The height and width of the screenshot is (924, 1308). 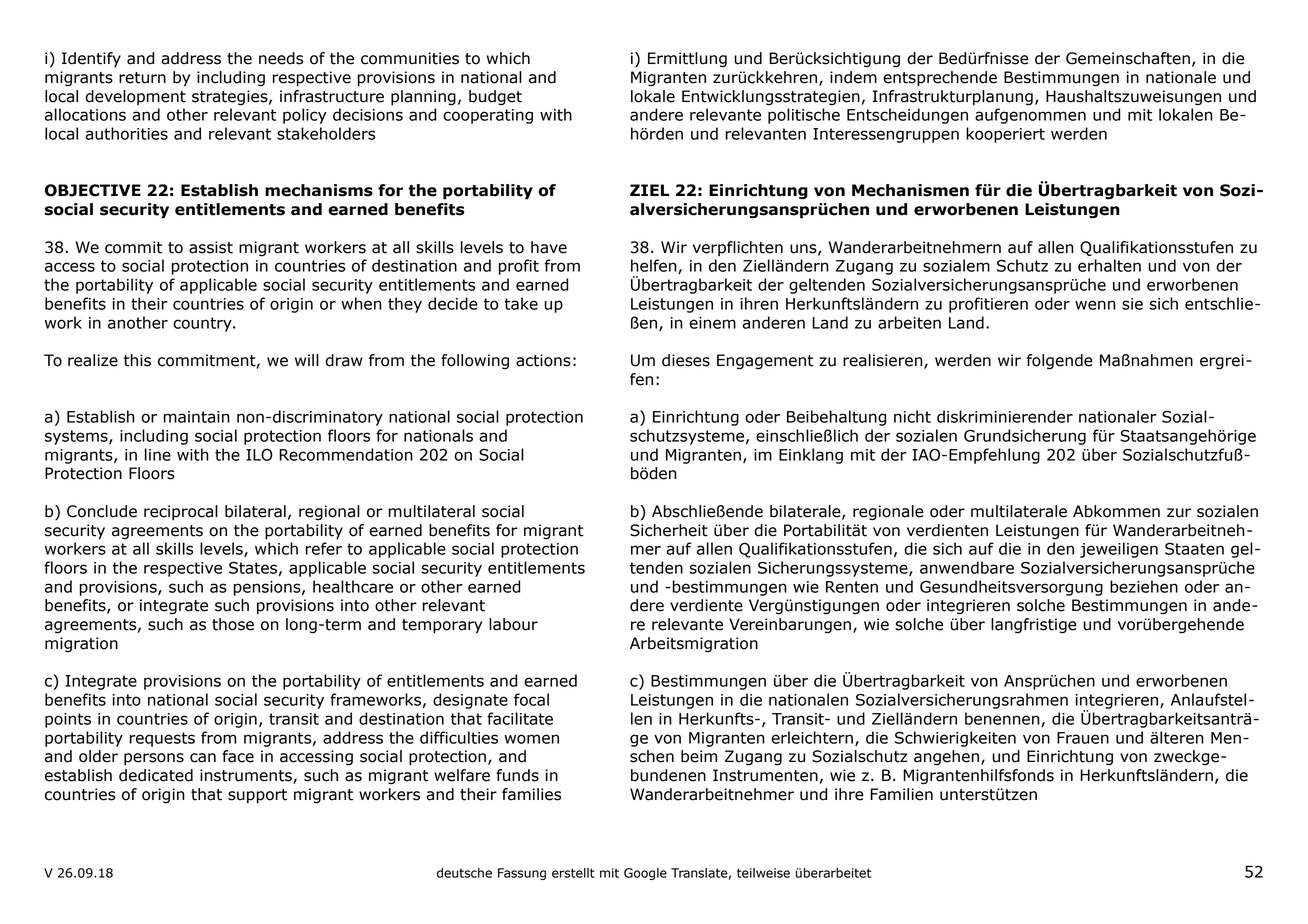 What do you see at coordinates (543, 360) in the screenshot?
I see `actions` at bounding box center [543, 360].
